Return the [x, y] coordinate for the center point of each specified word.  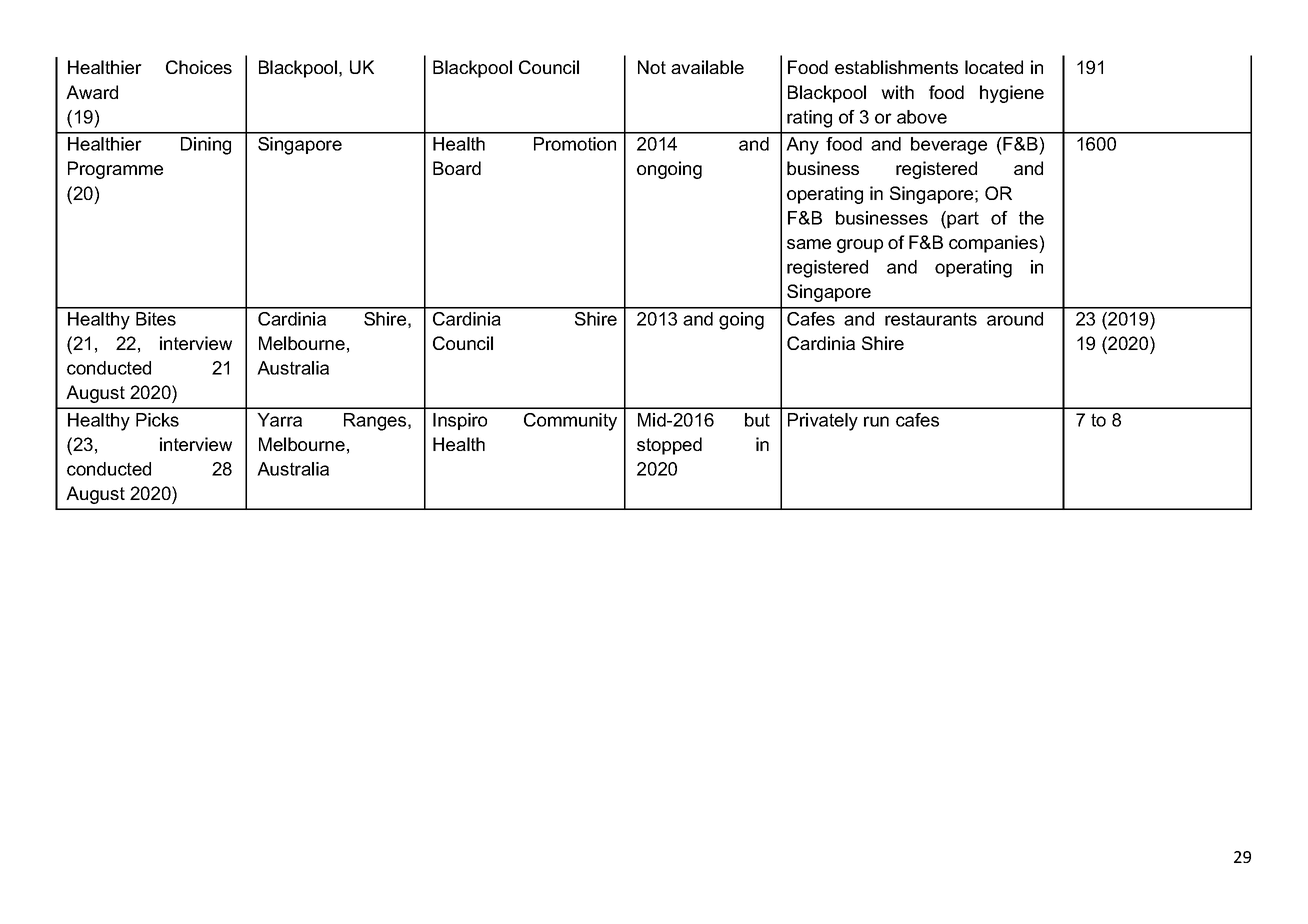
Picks [157, 420]
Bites [156, 319]
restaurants [931, 319]
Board [457, 168]
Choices [199, 67]
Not [652, 67]
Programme [115, 170]
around [1015, 319]
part [963, 219]
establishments [896, 67]
